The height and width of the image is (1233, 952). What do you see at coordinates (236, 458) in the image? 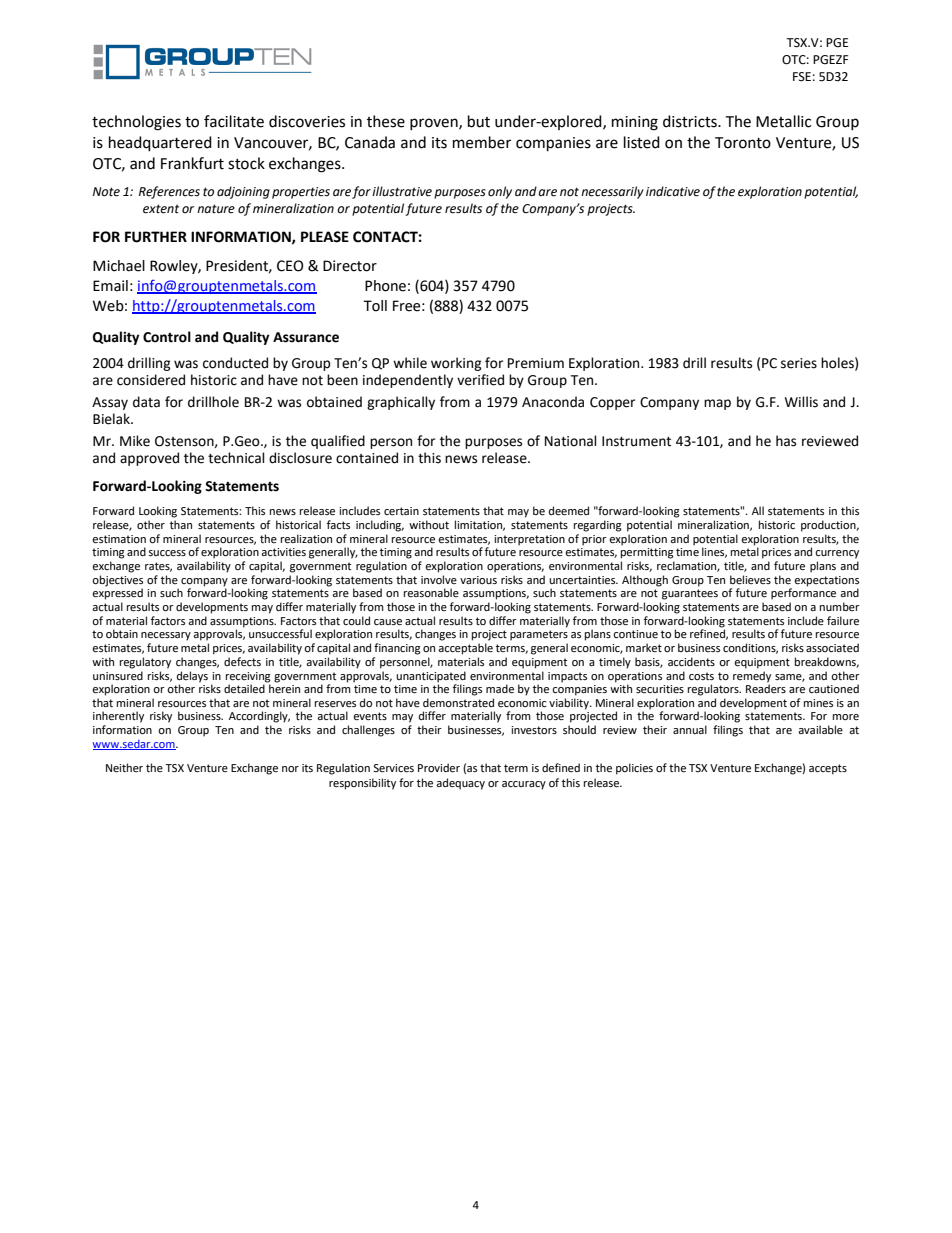
I see `technical` at bounding box center [236, 458].
